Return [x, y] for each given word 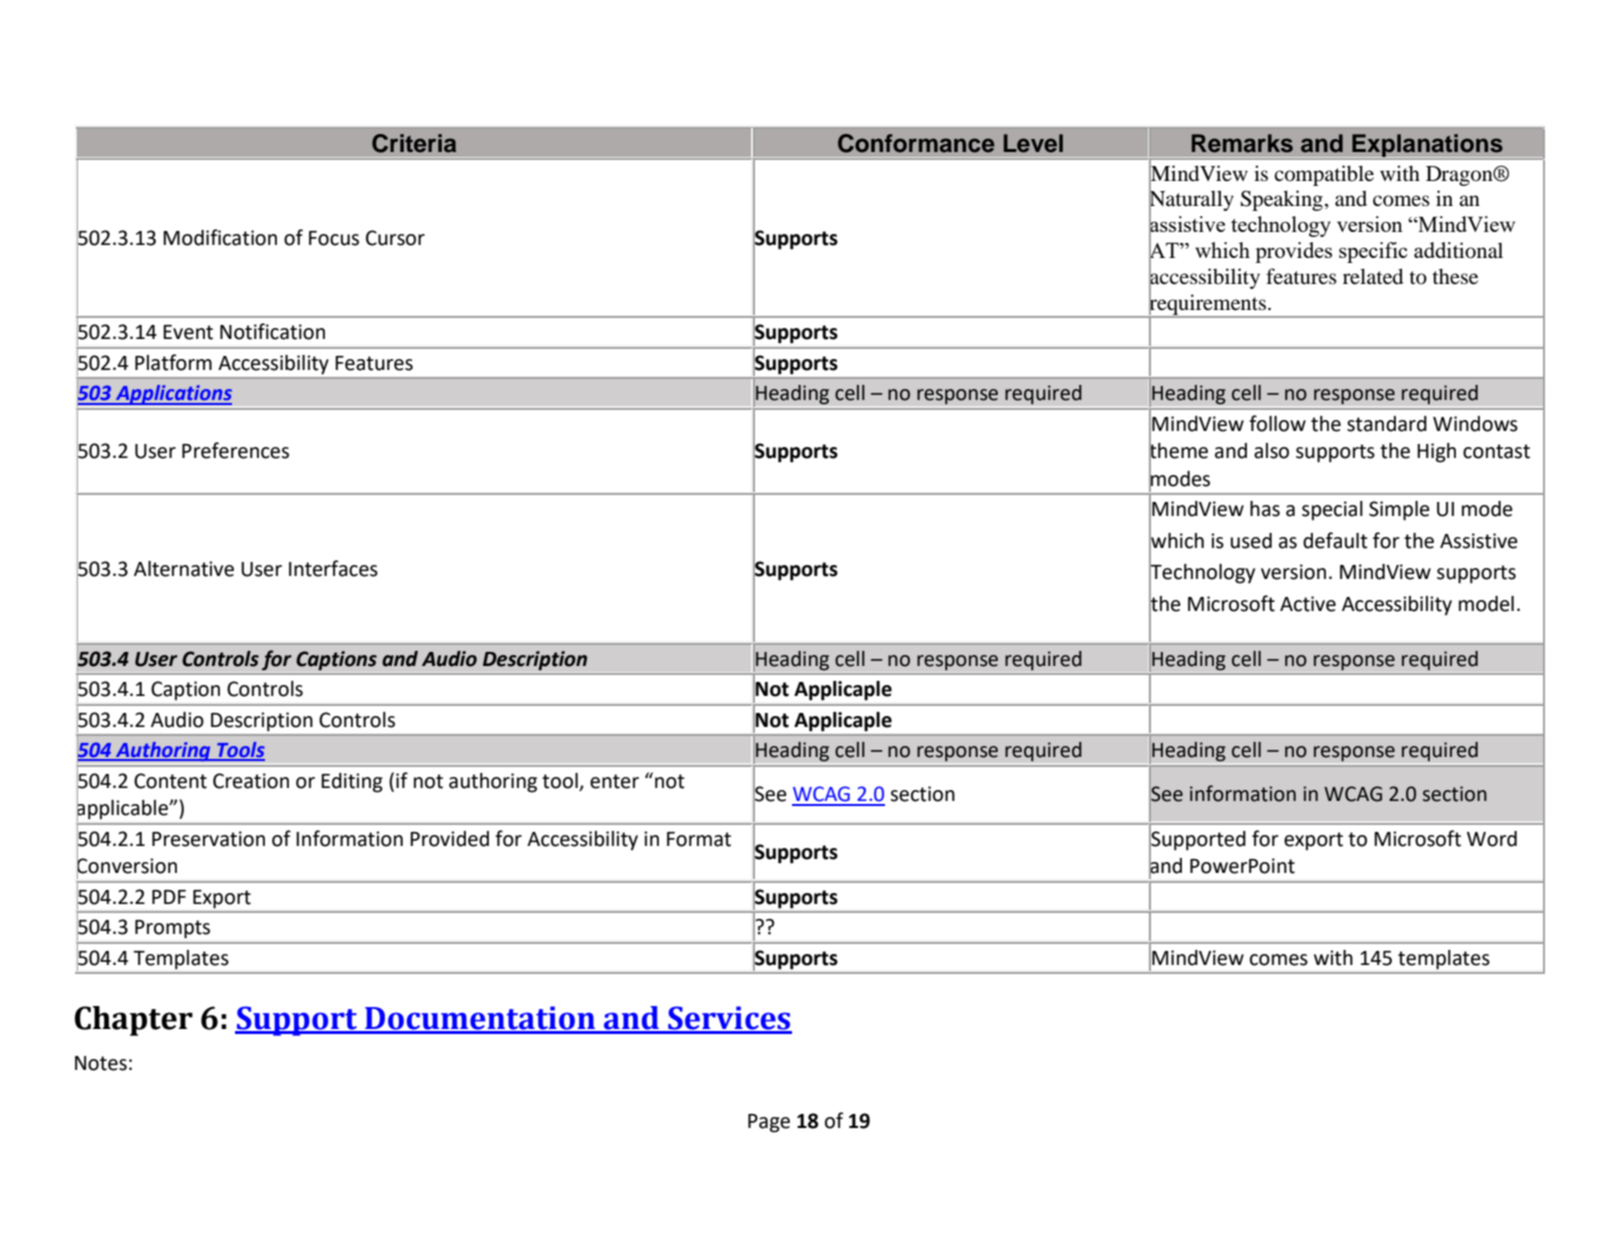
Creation [251, 781]
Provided [449, 839]
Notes [101, 1063]
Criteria [414, 143]
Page [769, 1123]
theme [1178, 450]
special [1332, 511]
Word [1492, 839]
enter [614, 781]
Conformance [916, 143]
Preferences [235, 450]
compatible [1324, 175]
